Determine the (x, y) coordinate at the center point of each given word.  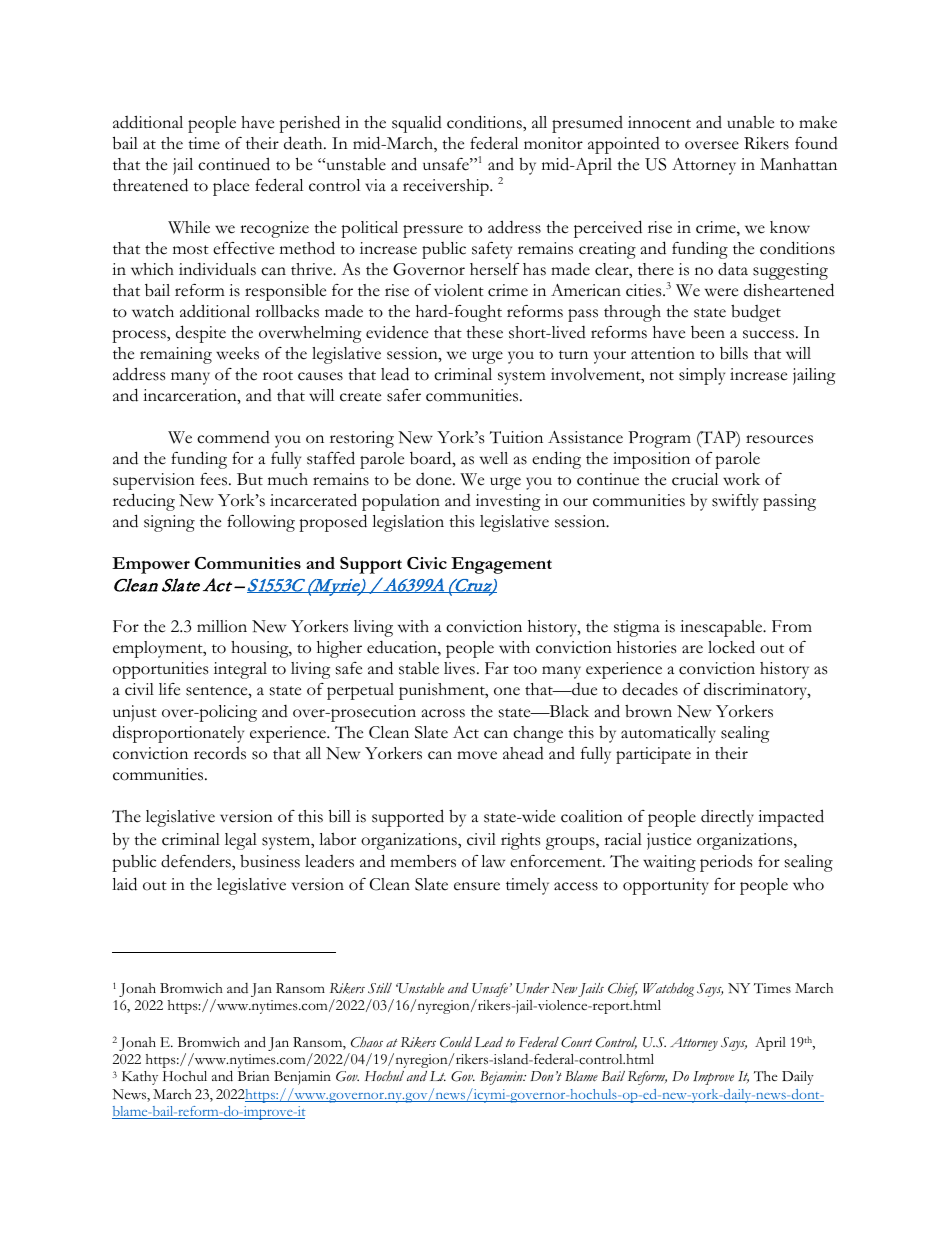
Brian (254, 1076)
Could (456, 1042)
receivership (447, 187)
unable (750, 122)
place (231, 187)
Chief (623, 990)
